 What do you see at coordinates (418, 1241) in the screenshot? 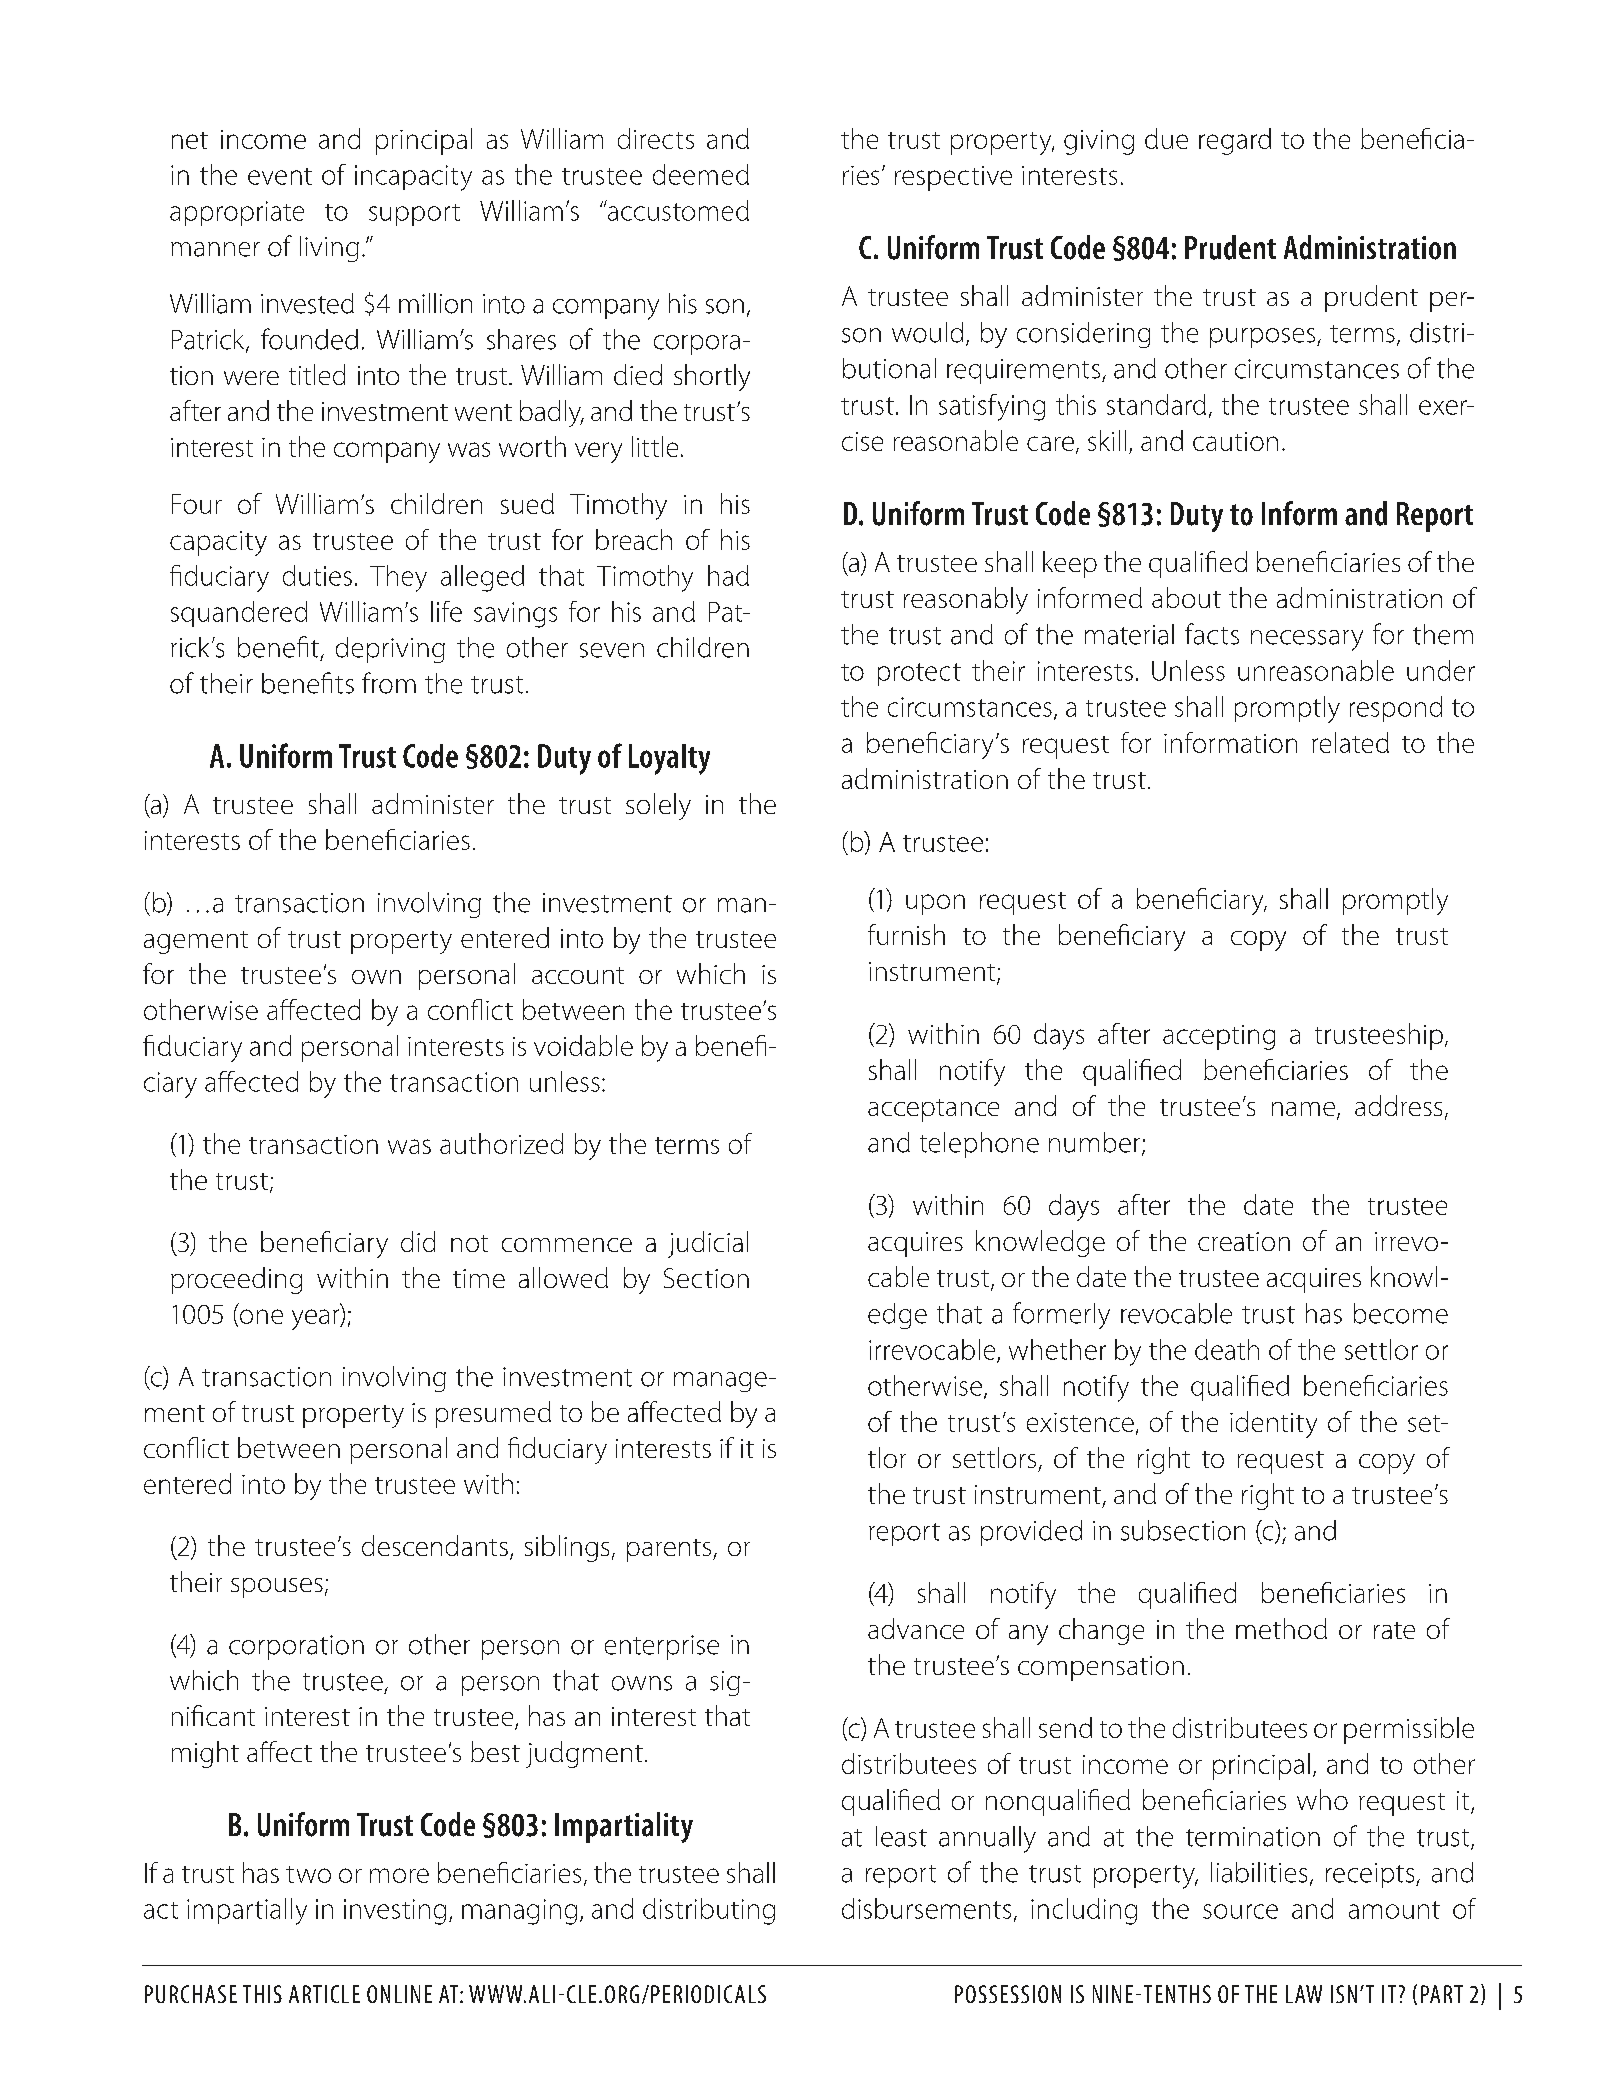
I see `did` at bounding box center [418, 1241].
